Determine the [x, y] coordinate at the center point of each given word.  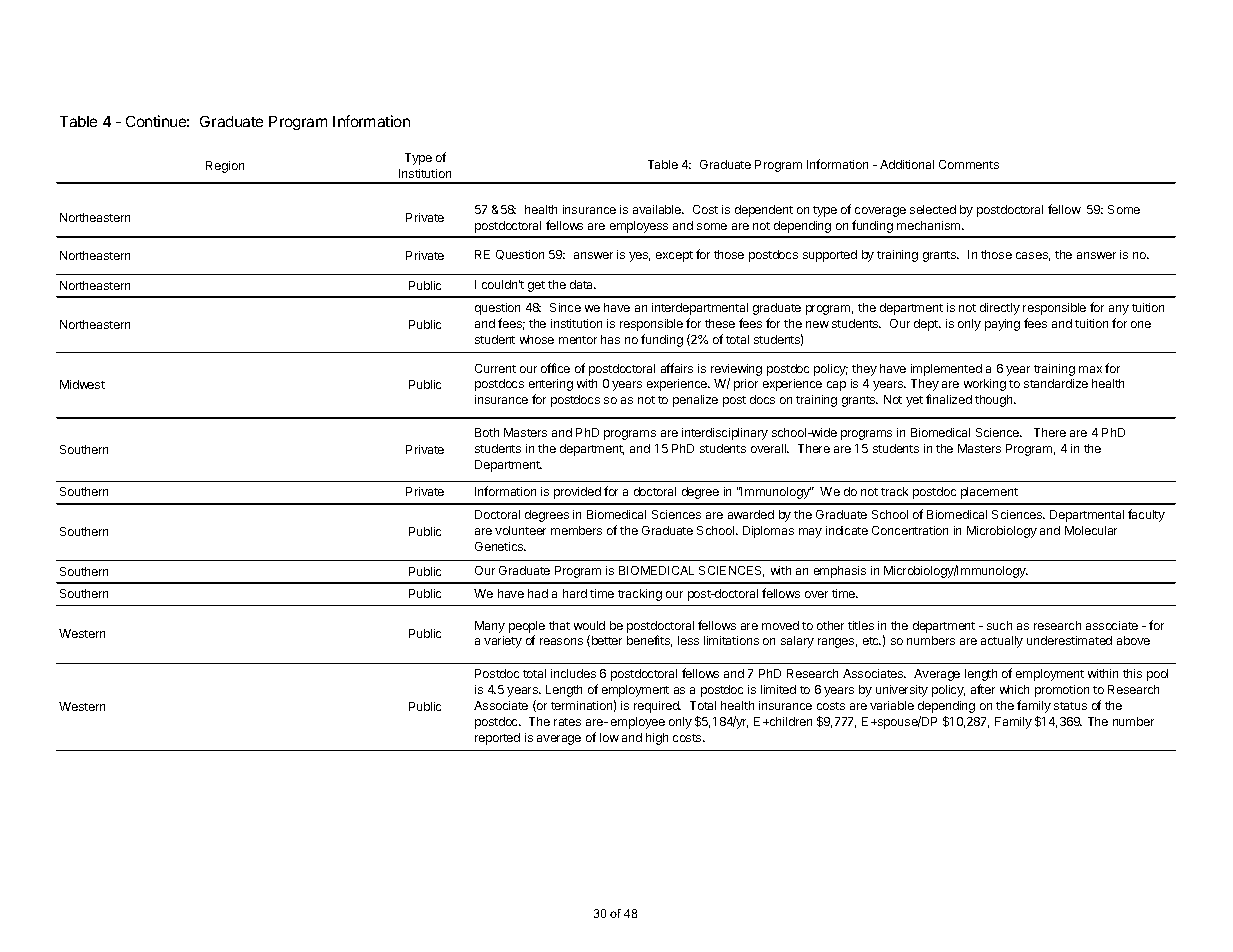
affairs [677, 368]
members [576, 530]
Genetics [500, 546]
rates [567, 722]
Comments [969, 164]
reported [497, 739]
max [1090, 369]
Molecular [1091, 530]
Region [225, 167]
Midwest [82, 384]
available [658, 209]
